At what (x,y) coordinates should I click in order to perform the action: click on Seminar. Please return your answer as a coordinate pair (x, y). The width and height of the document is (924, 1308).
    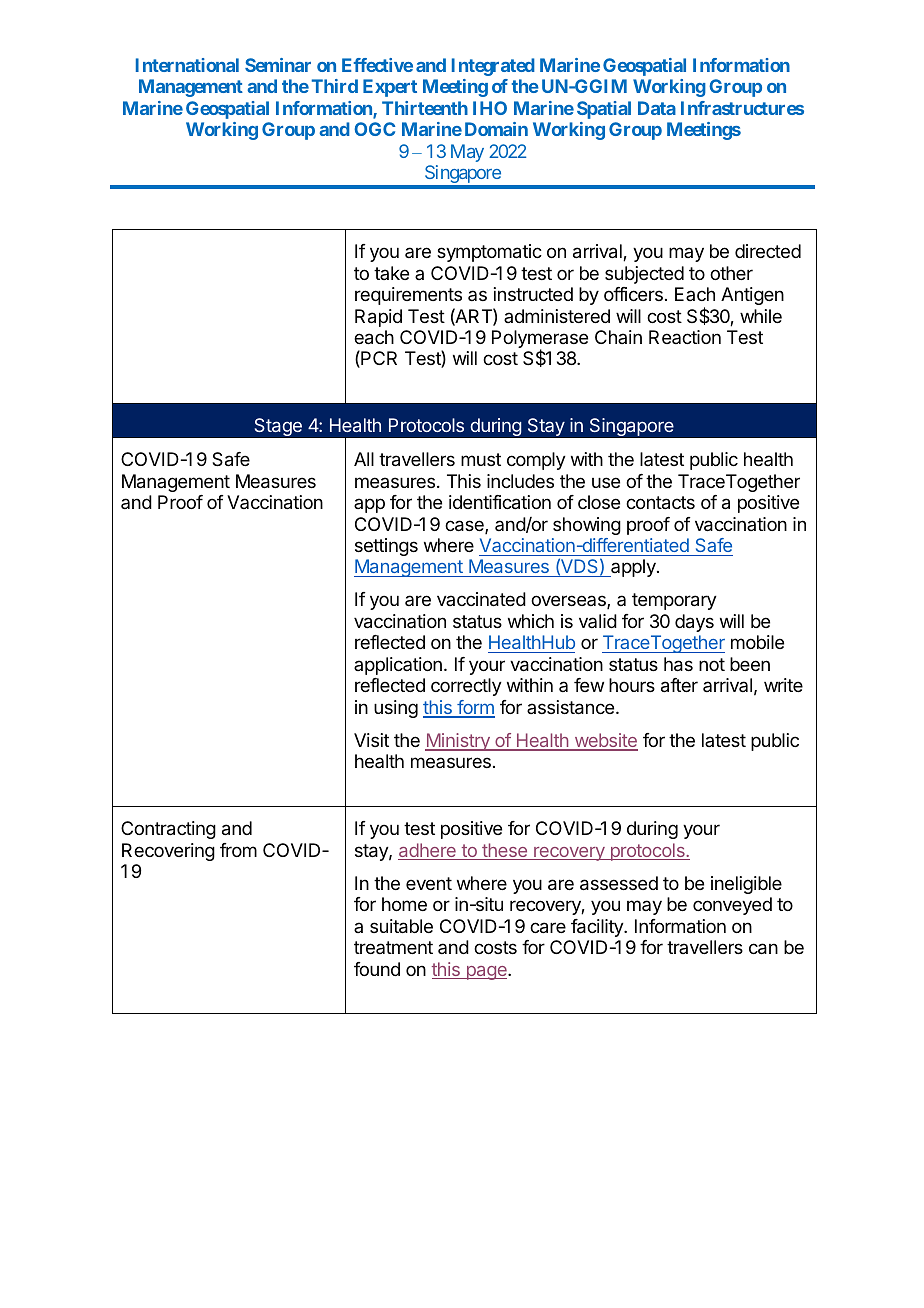
    Looking at the image, I should click on (278, 65).
